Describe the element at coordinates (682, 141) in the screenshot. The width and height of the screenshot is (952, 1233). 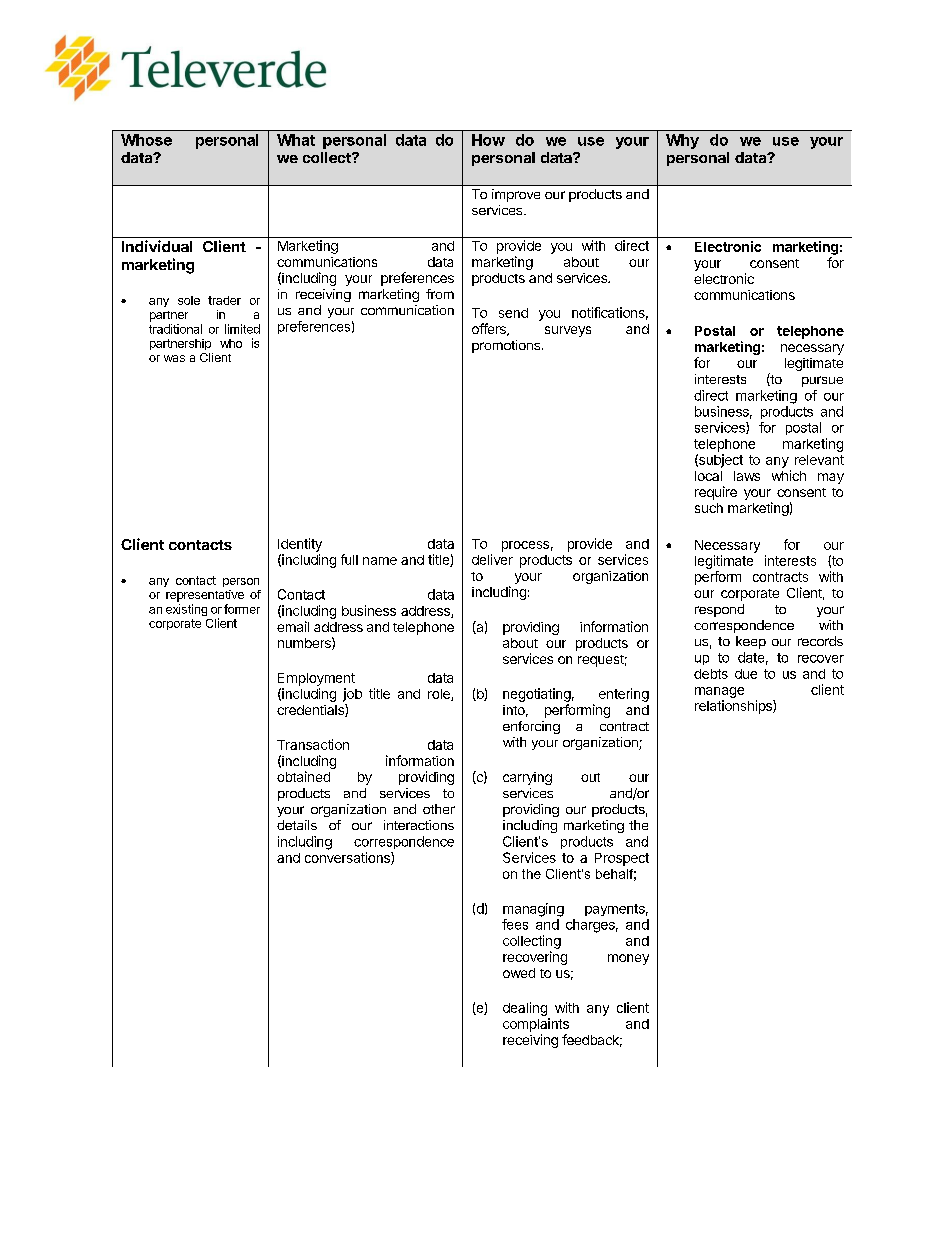
I see `Why` at that location.
